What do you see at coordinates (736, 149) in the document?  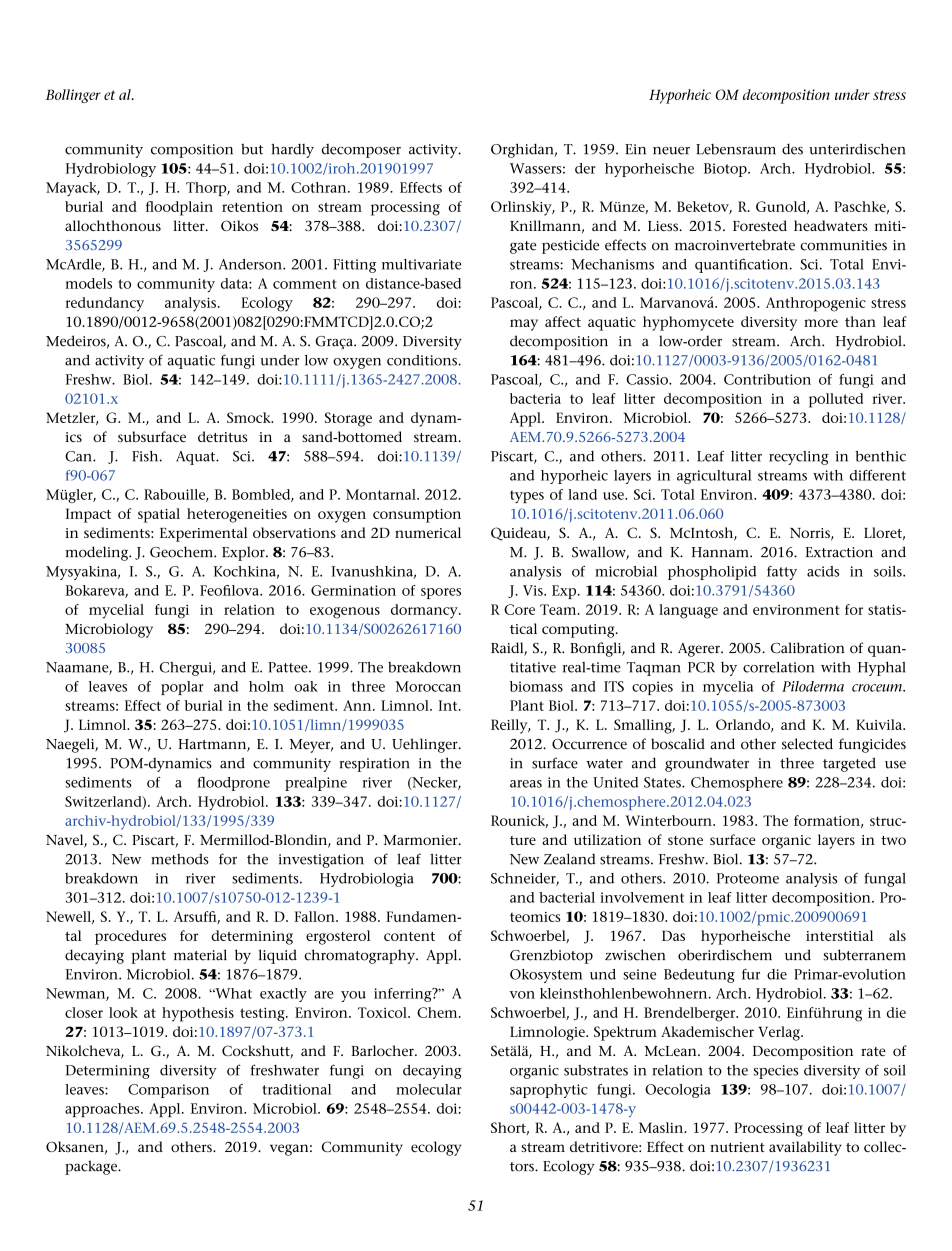 I see `Lebensraum` at bounding box center [736, 149].
